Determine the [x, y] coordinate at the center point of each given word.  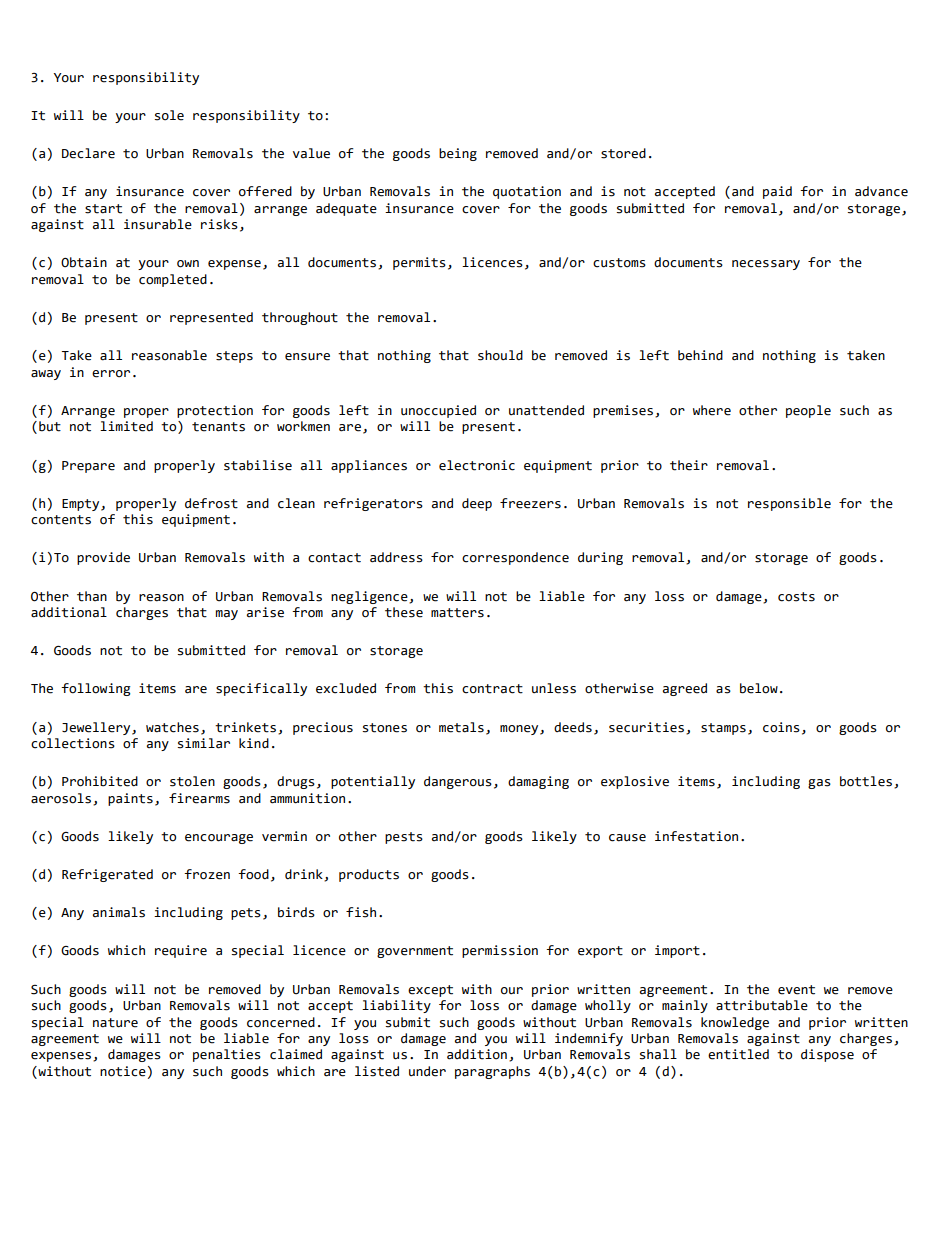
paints [130, 799]
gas [819, 784]
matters [457, 613]
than [92, 596]
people [808, 411]
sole [169, 115]
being [458, 154]
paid [777, 192]
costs [796, 597]
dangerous [458, 782]
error [111, 374]
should [500, 355]
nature [115, 1023]
